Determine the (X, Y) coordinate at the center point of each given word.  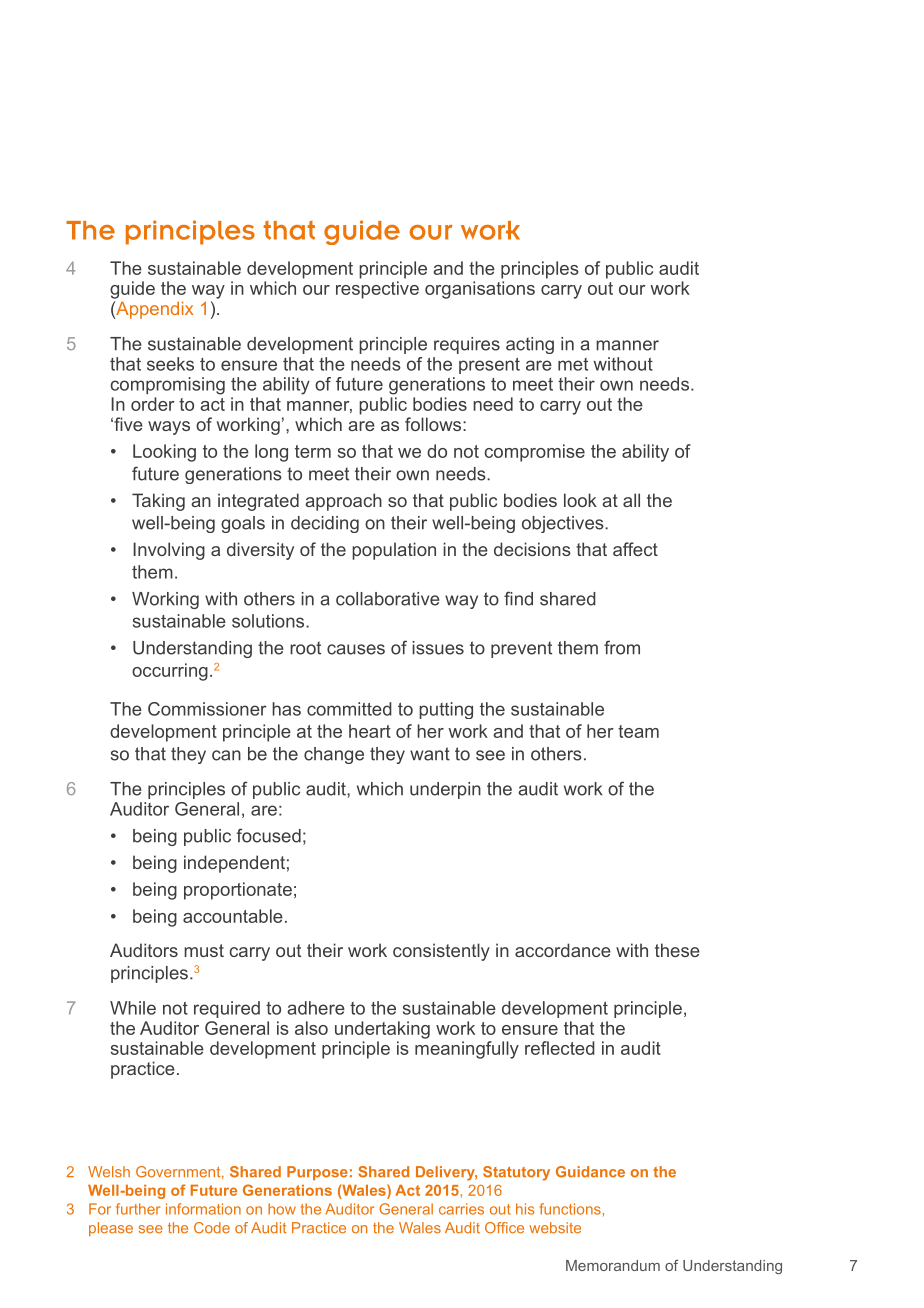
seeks (170, 364)
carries (461, 1209)
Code (212, 1228)
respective (377, 290)
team (638, 731)
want (430, 754)
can (226, 755)
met (573, 364)
